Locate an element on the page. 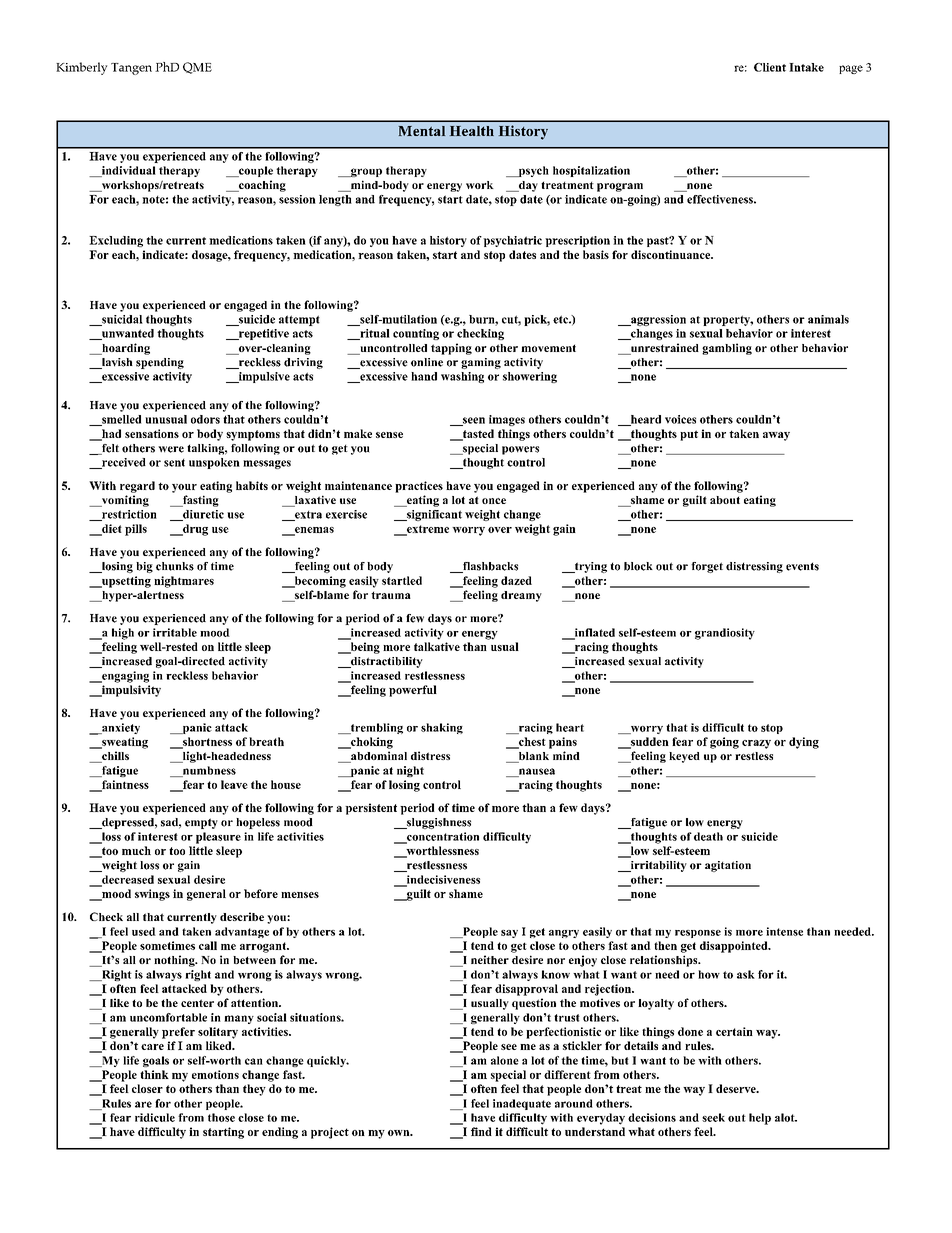 The image size is (952, 1233). odors is located at coordinates (205, 419).
